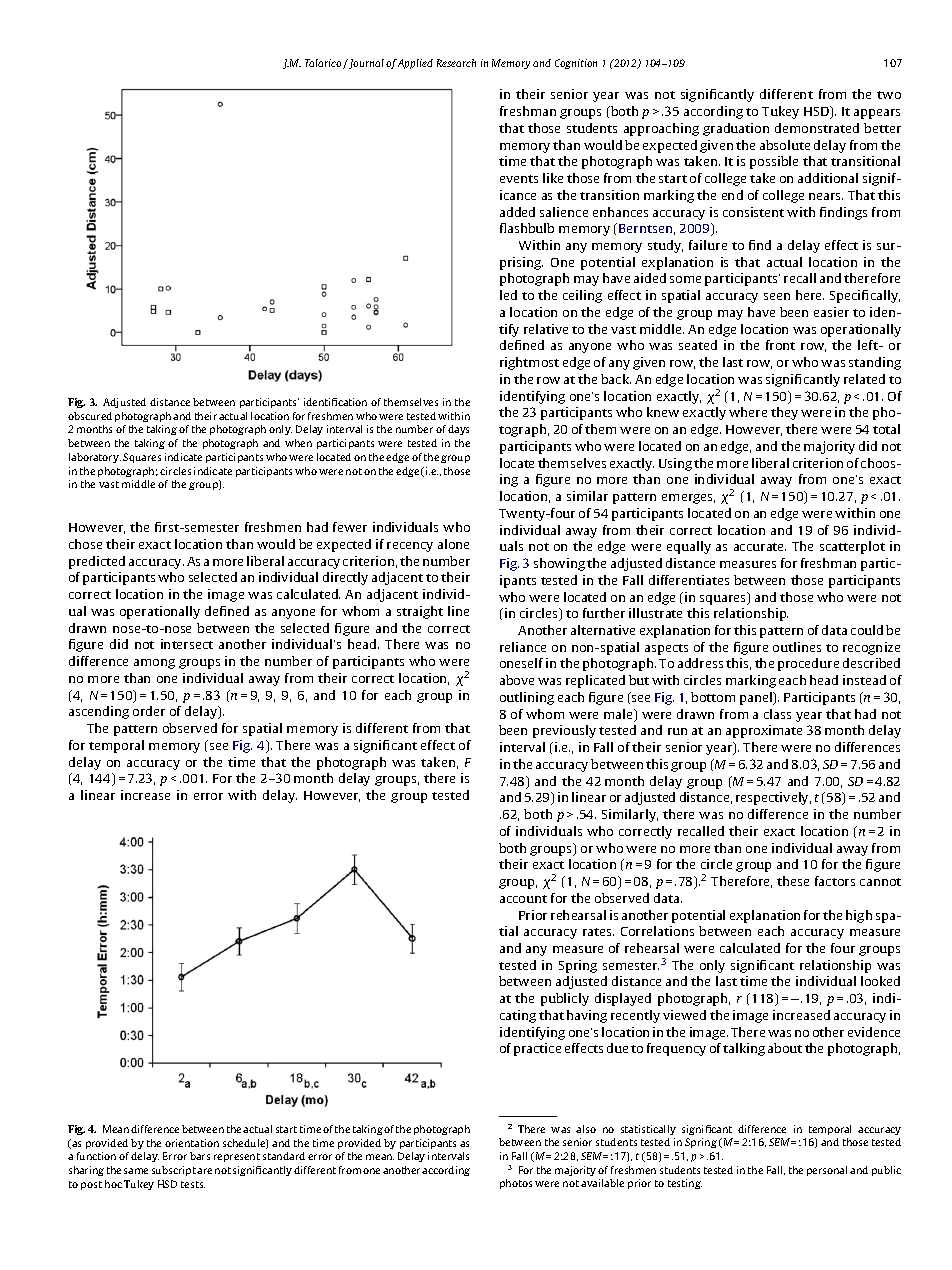 Image resolution: width=952 pixels, height=1270 pixels. I want to click on Research, so click(456, 63).
